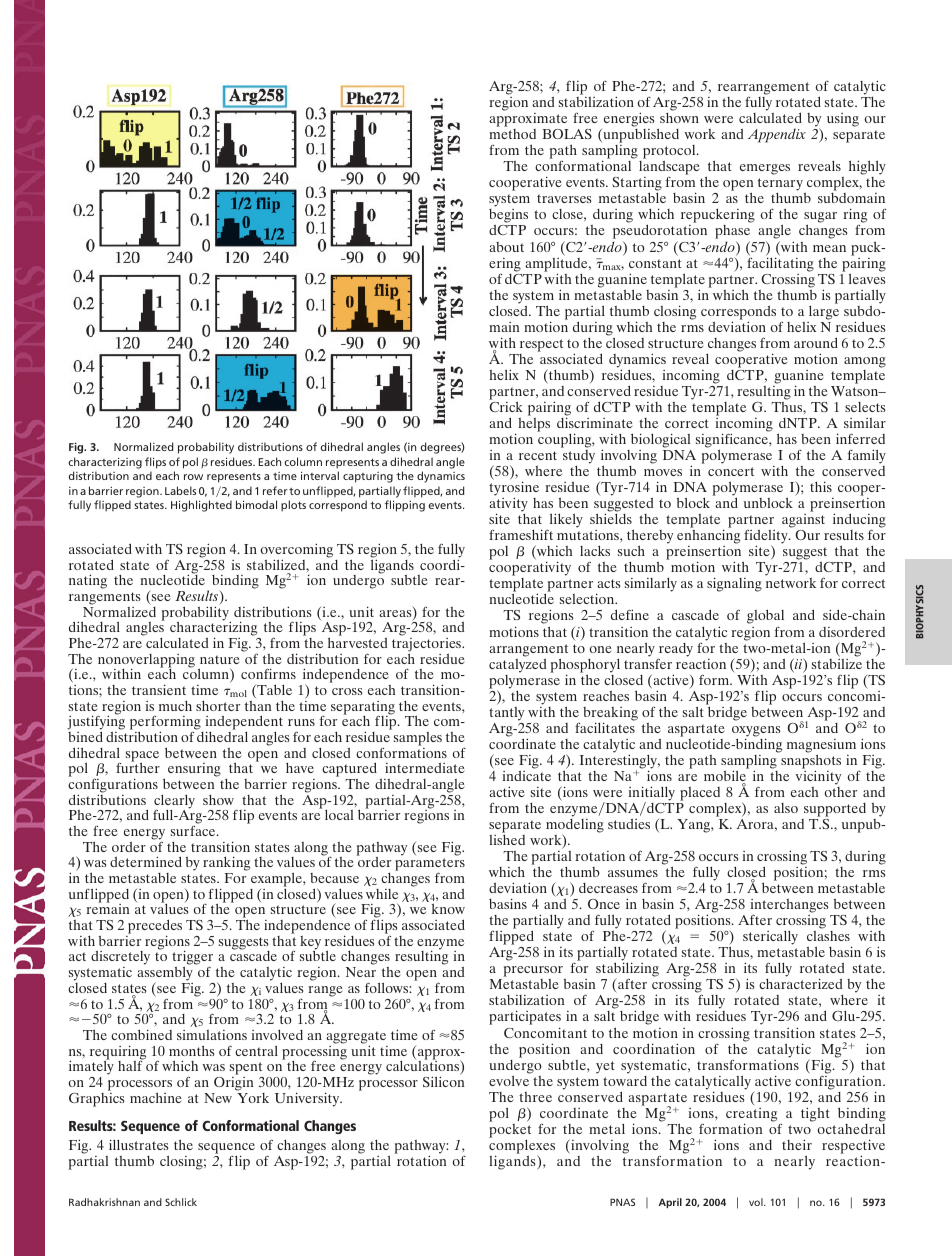  What do you see at coordinates (786, 808) in the screenshot?
I see `also` at bounding box center [786, 808].
